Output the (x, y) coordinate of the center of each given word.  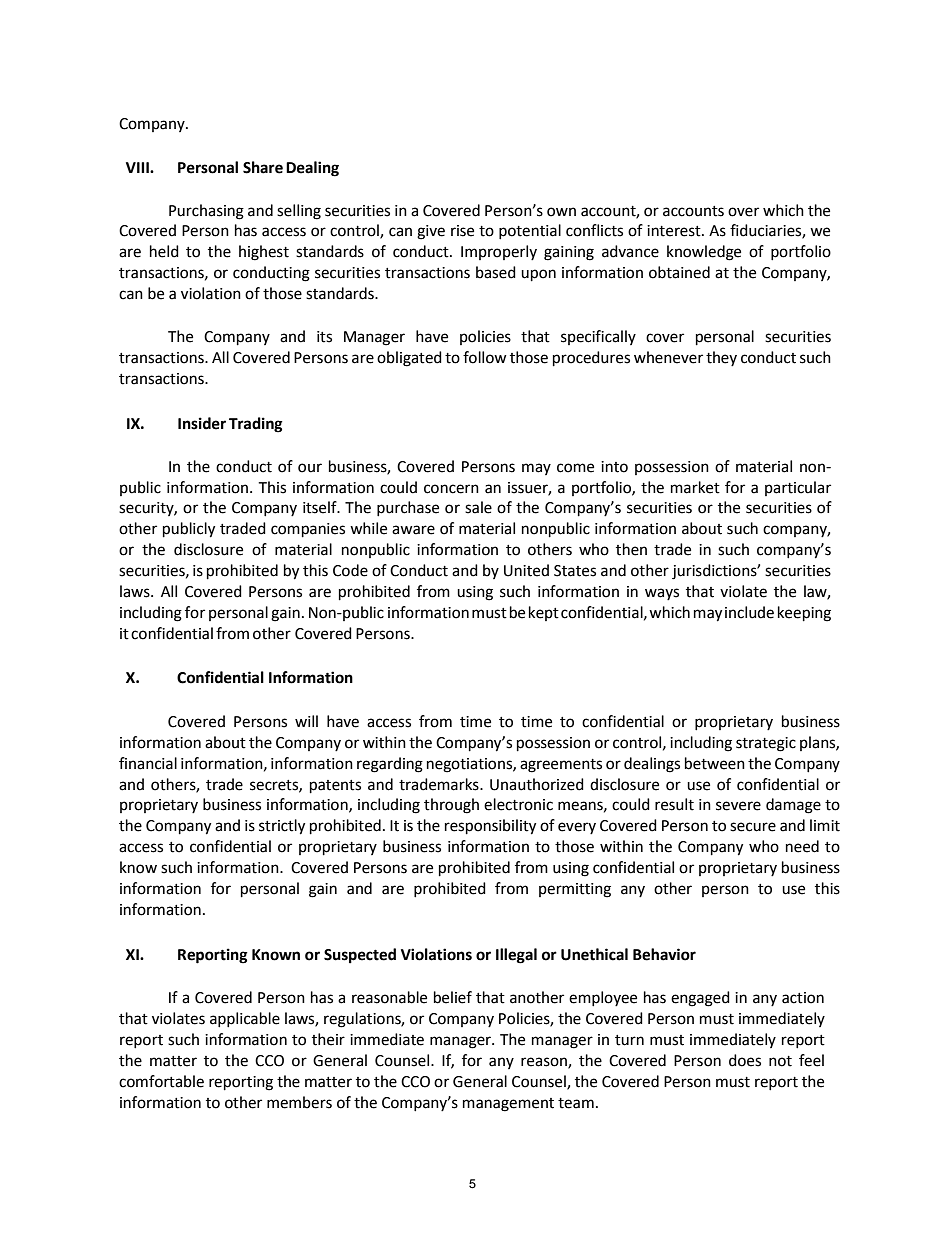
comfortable (161, 1081)
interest (675, 231)
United (526, 570)
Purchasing (206, 212)
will (306, 721)
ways (662, 594)
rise (462, 231)
